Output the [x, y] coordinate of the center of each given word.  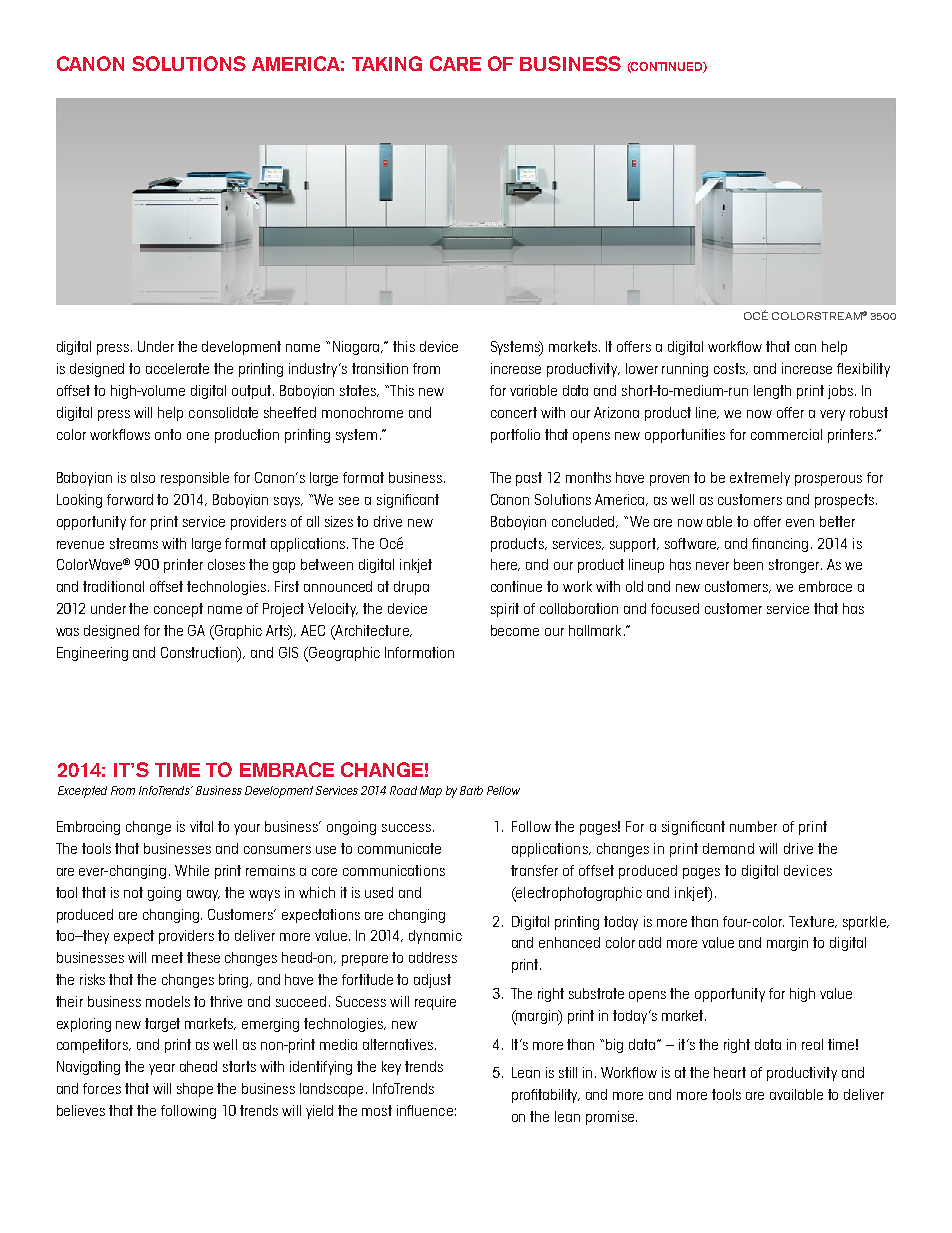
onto [168, 434]
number [753, 826]
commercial [786, 434]
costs [731, 369]
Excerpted [82, 792]
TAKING [387, 63]
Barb [471, 790]
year [162, 1069]
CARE [455, 63]
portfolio [515, 436]
